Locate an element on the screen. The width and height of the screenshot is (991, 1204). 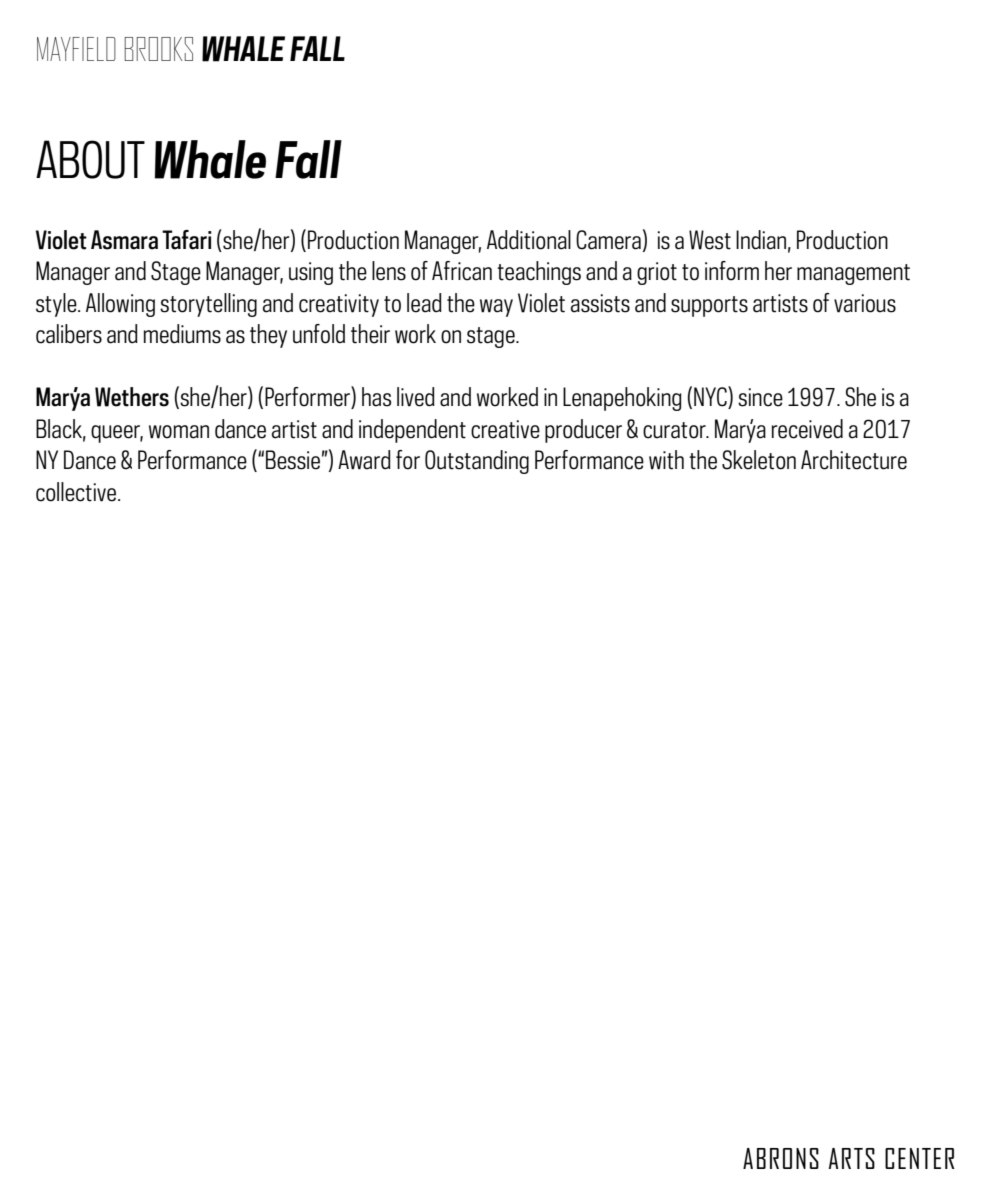
BROOKS is located at coordinates (158, 49).
